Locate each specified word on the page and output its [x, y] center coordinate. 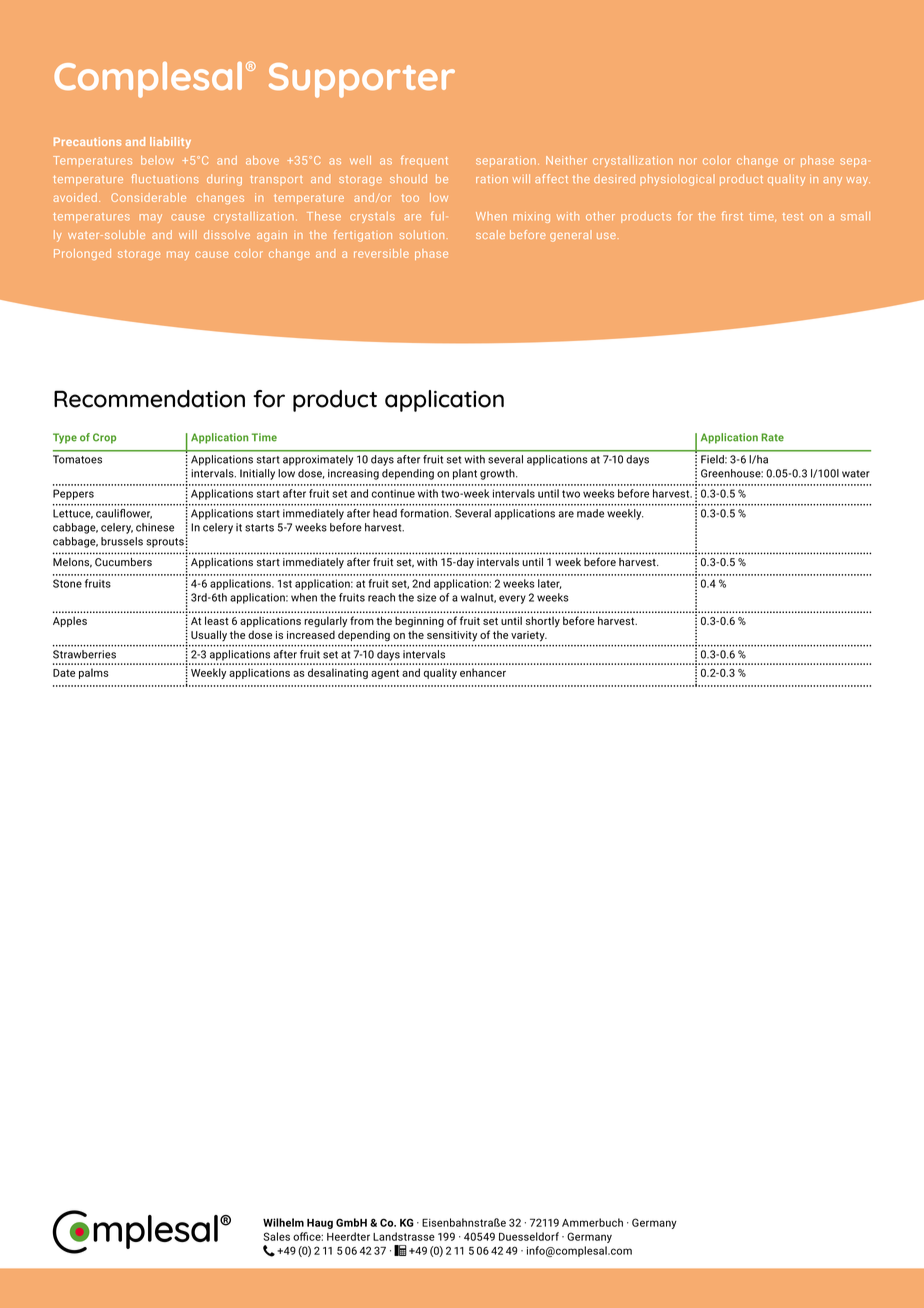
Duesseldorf [529, 1236]
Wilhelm [283, 1222]
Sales [276, 1236]
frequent [424, 161]
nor [688, 161]
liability [170, 143]
